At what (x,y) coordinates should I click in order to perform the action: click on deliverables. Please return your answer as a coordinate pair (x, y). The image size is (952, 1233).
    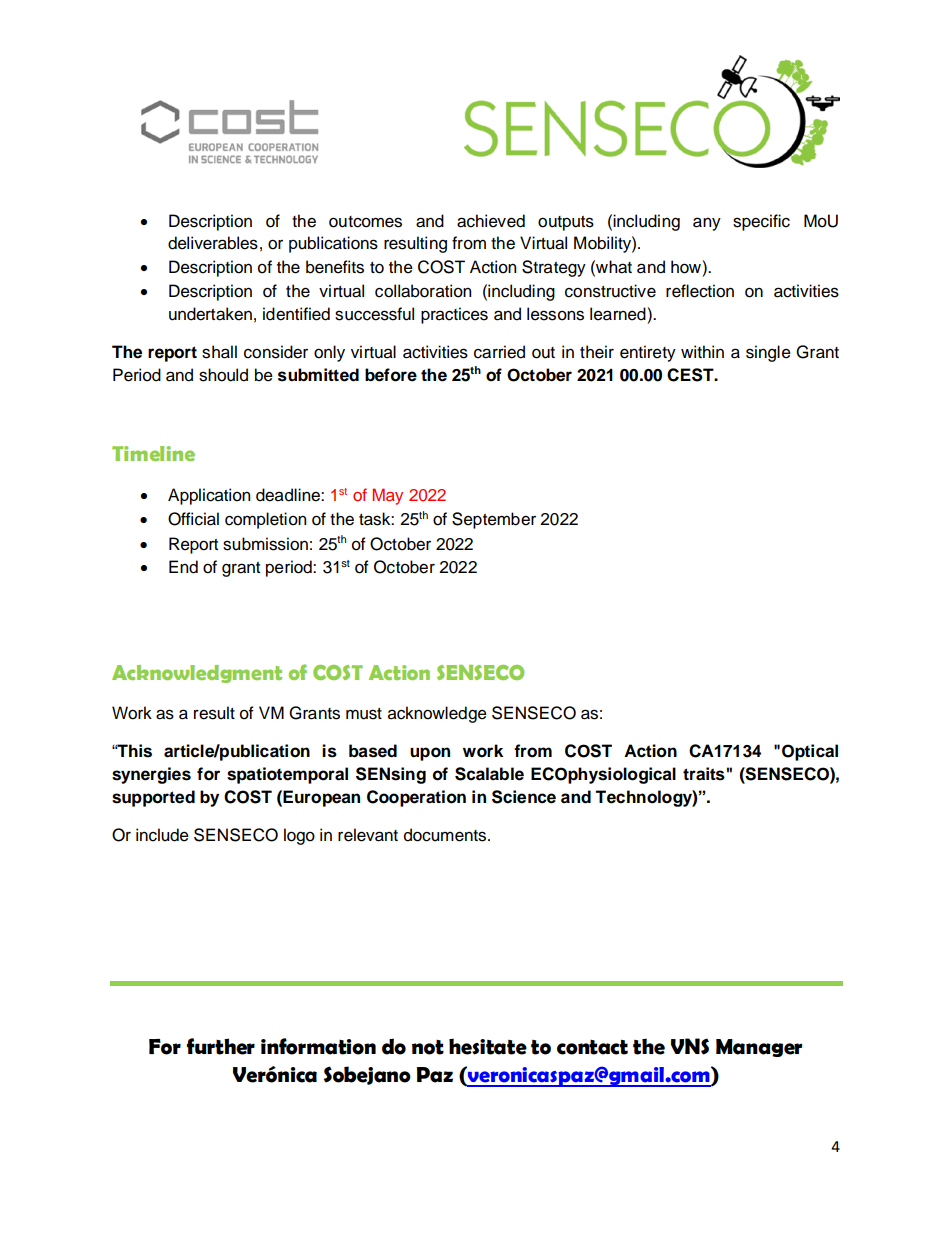
    Looking at the image, I should click on (213, 243).
